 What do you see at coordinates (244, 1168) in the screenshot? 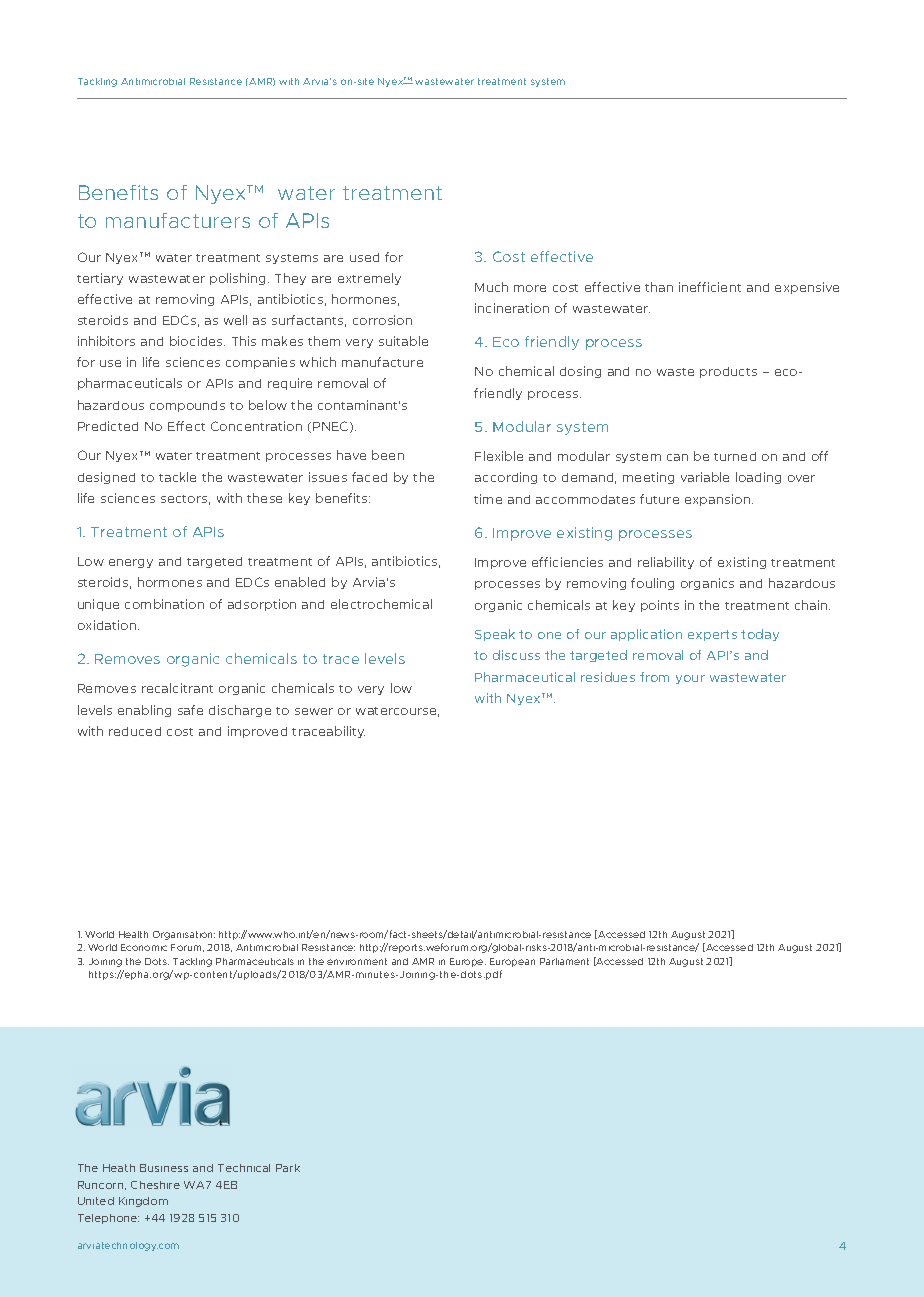
I see `Technical` at bounding box center [244, 1168].
